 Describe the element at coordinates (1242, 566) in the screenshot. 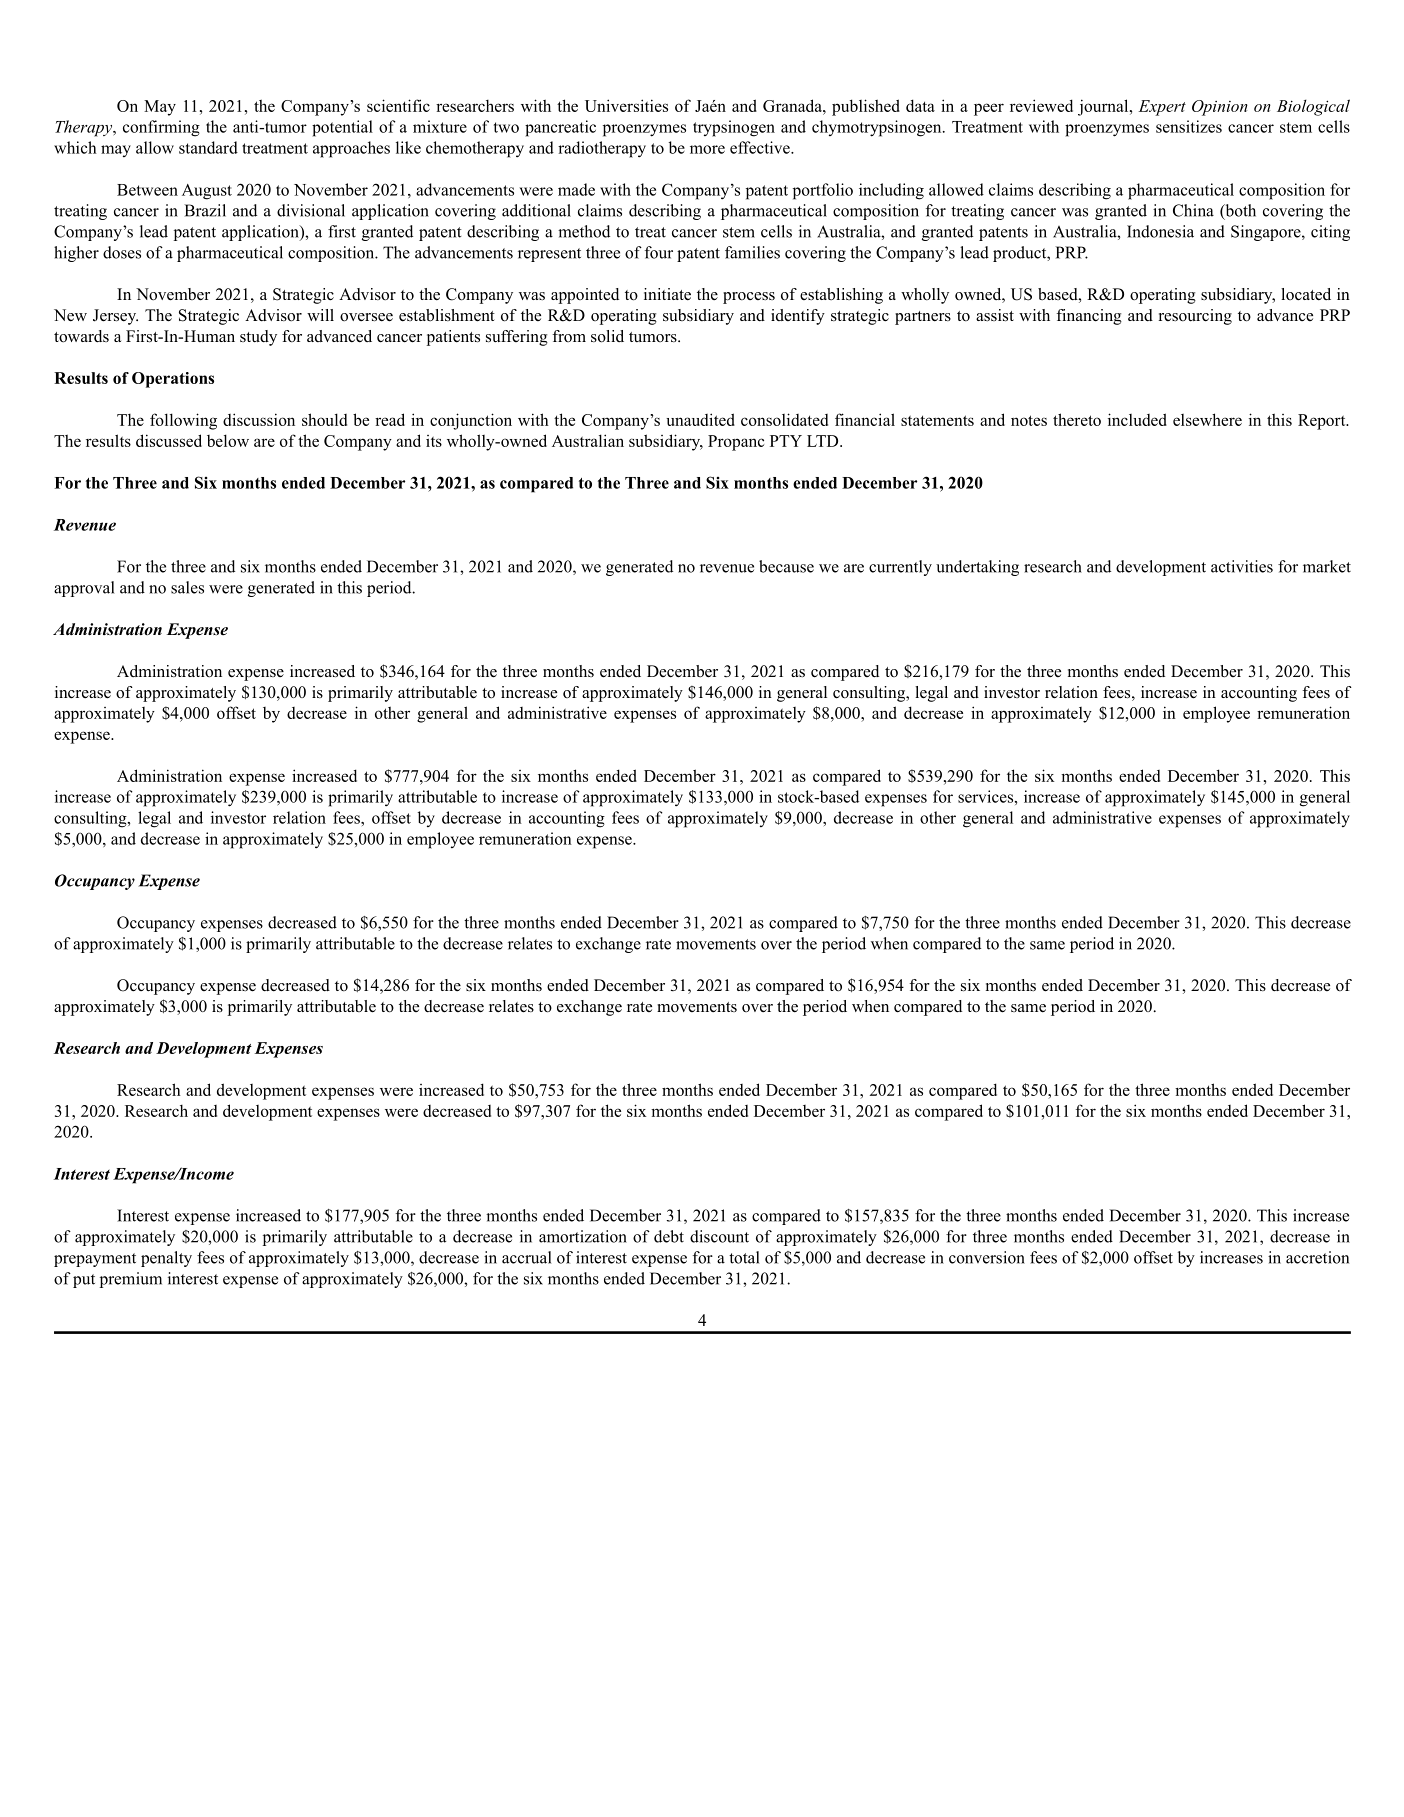

I see `activities` at that location.
